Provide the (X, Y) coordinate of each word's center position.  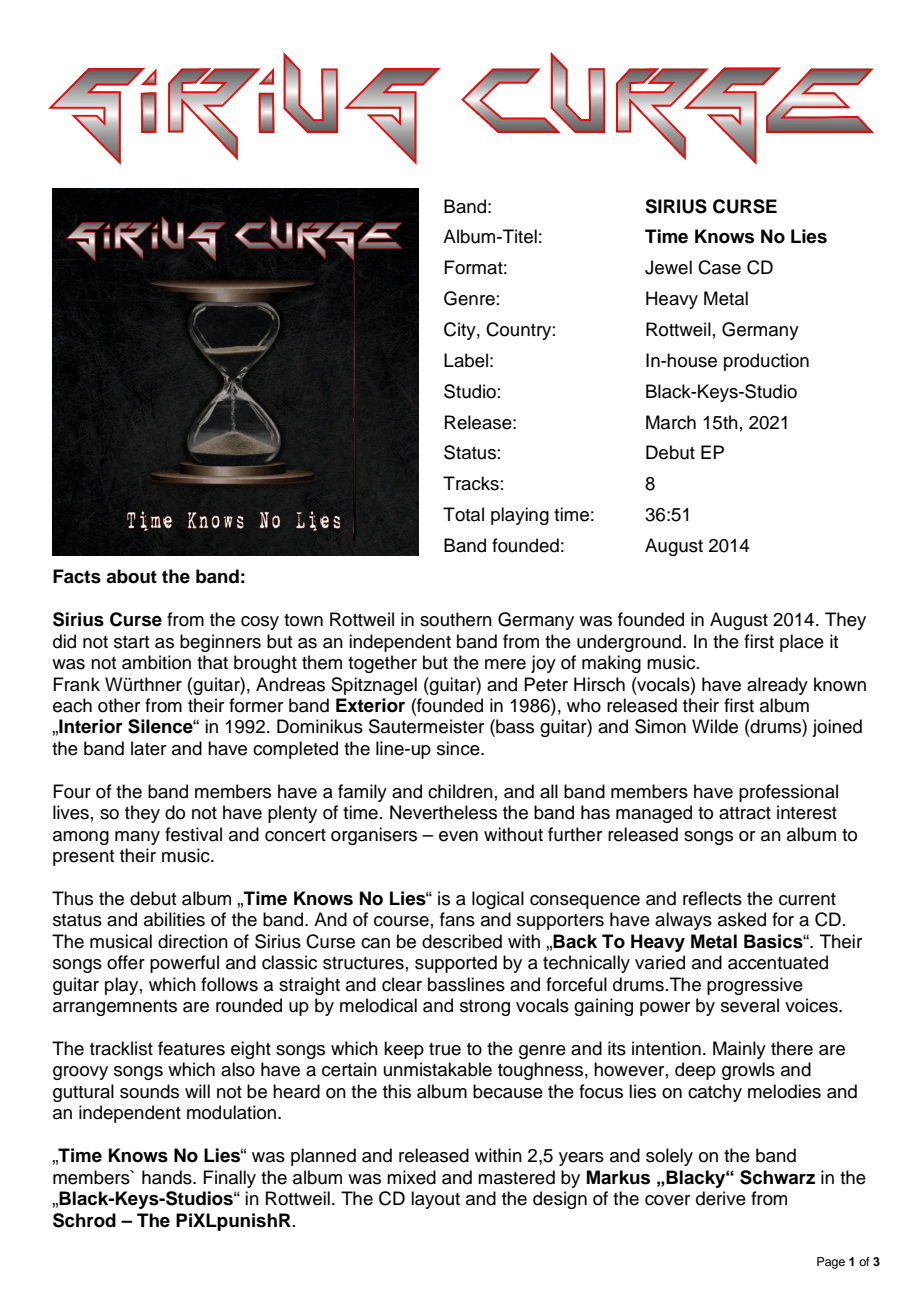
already (777, 686)
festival (193, 834)
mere (505, 664)
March (671, 422)
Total (463, 514)
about (131, 576)
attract (745, 813)
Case (719, 267)
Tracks (471, 483)
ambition (156, 662)
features (191, 1048)
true (445, 1049)
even (458, 836)
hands (168, 1177)
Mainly (739, 1050)
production (766, 362)
